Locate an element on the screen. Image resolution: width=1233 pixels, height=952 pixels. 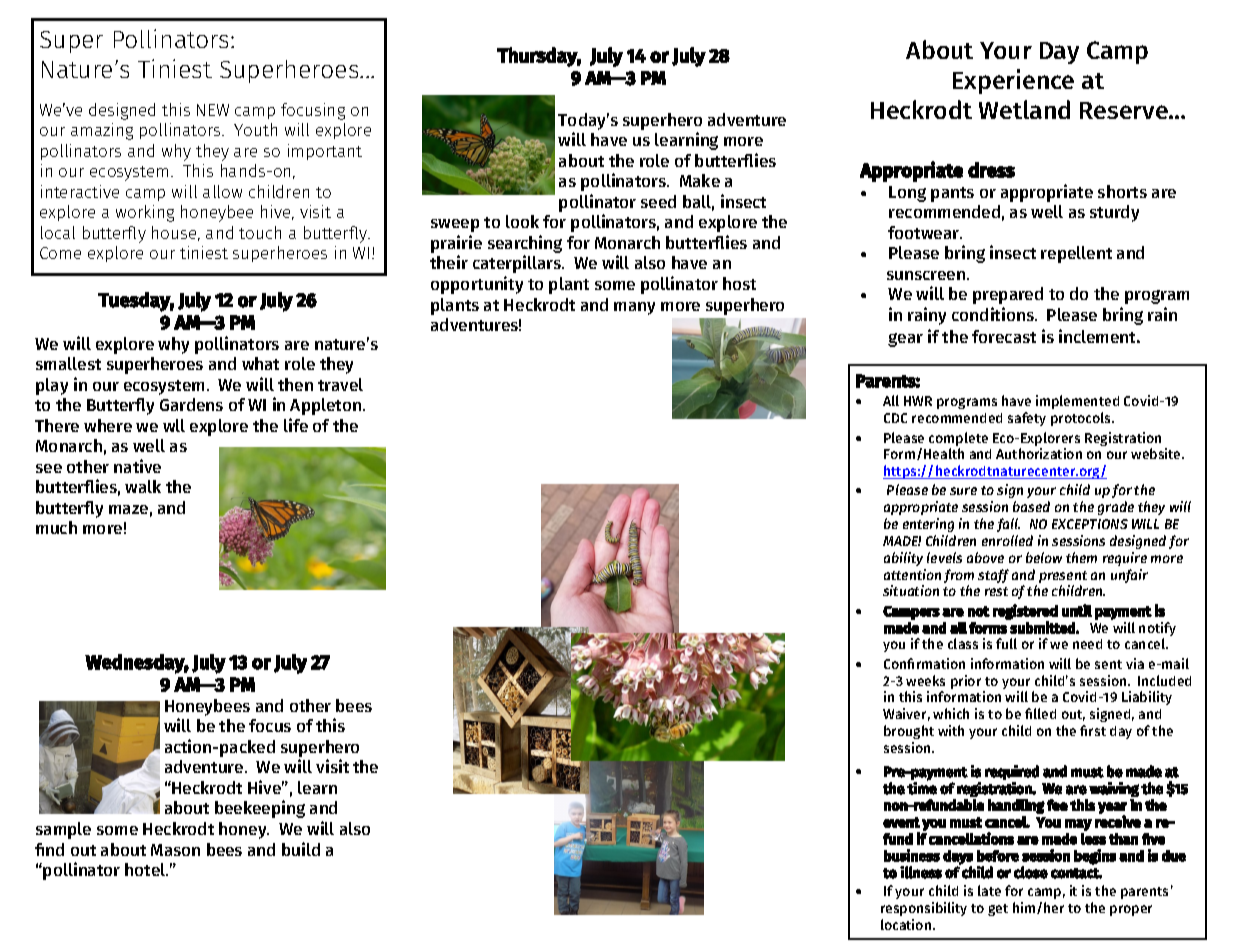
full is located at coordinates (1006, 643).
